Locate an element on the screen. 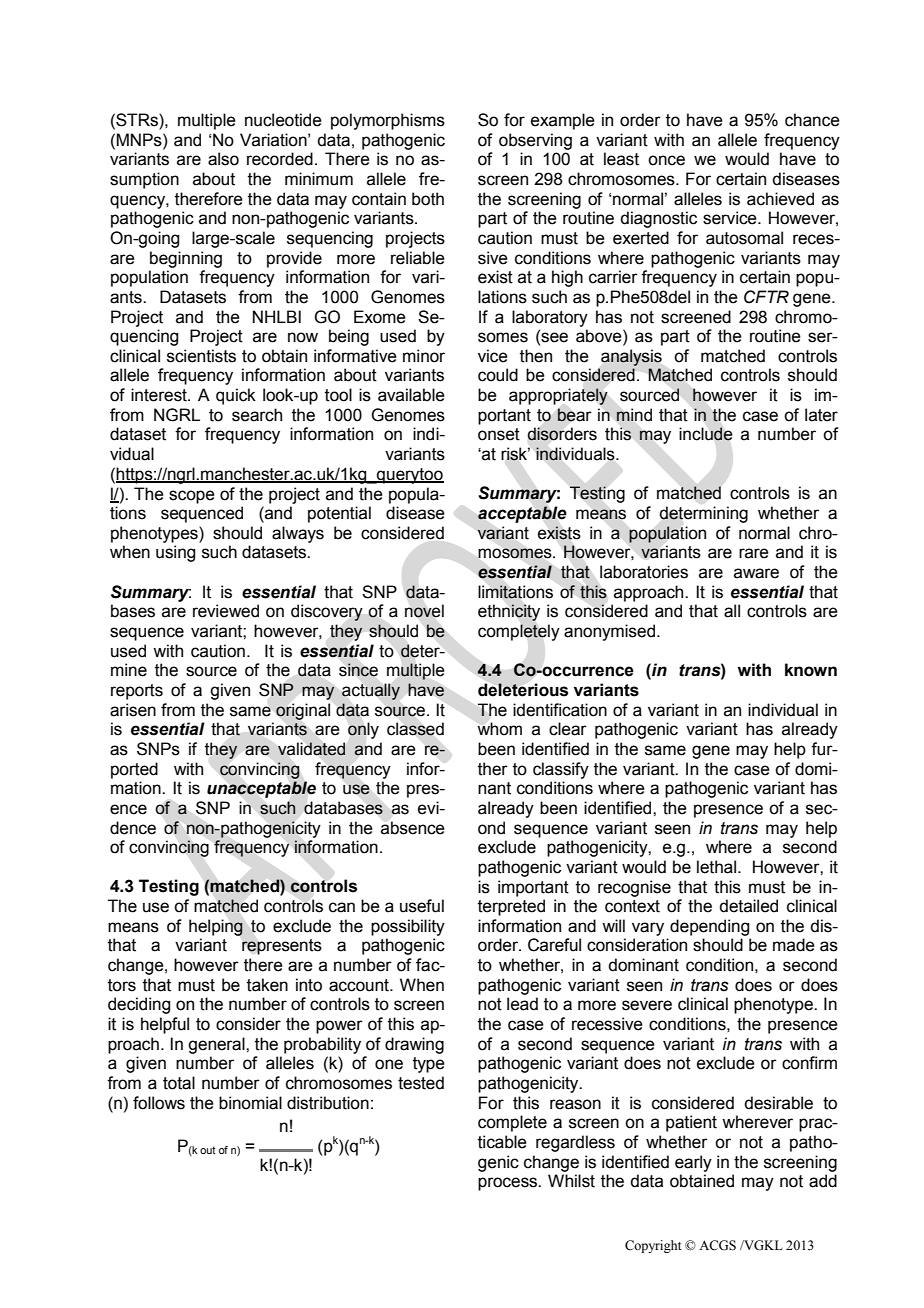  also is located at coordinates (223, 159).
